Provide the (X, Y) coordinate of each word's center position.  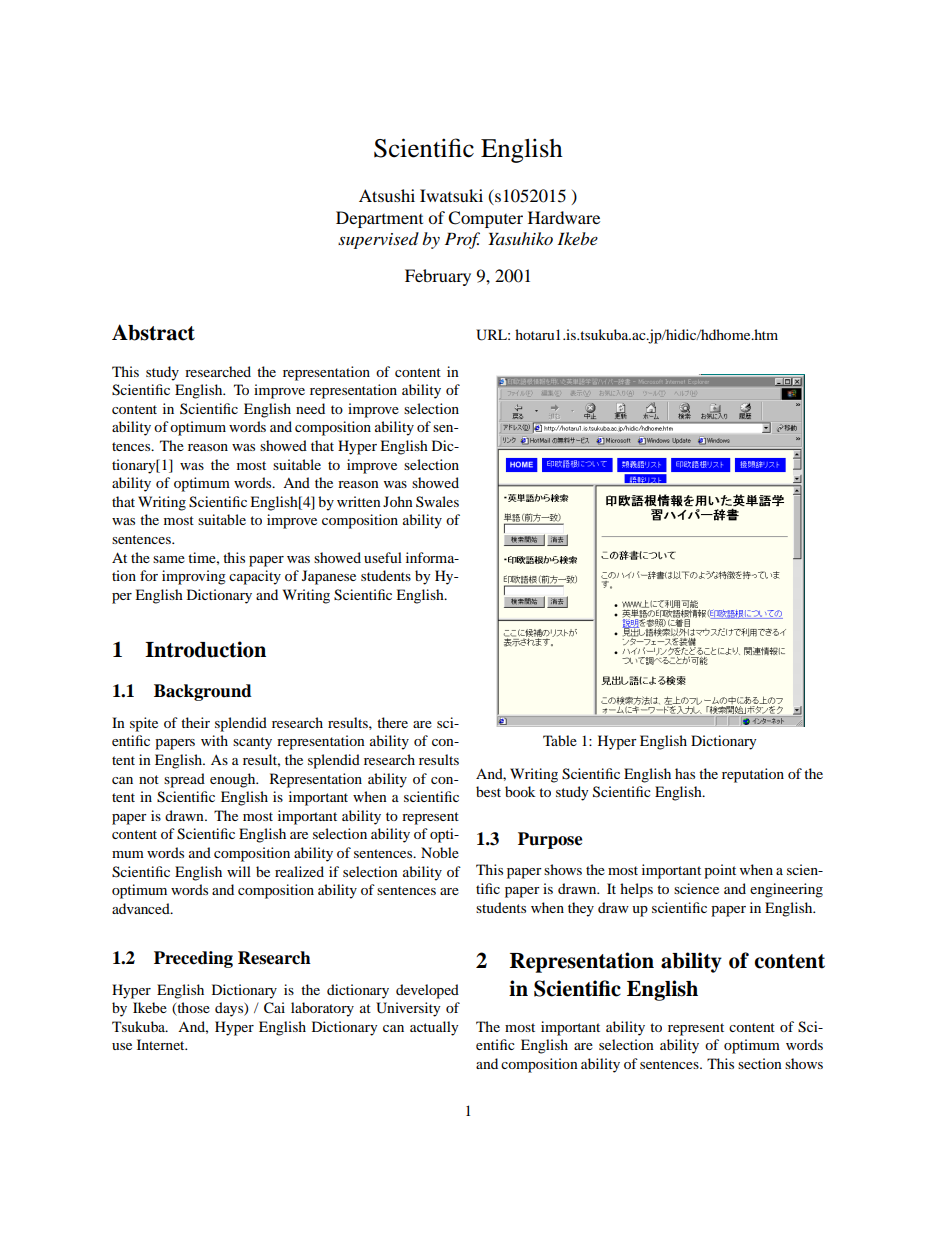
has (685, 773)
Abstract (153, 332)
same (169, 559)
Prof (462, 240)
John (398, 501)
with (214, 740)
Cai (274, 1008)
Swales (437, 501)
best (488, 791)
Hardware (564, 217)
